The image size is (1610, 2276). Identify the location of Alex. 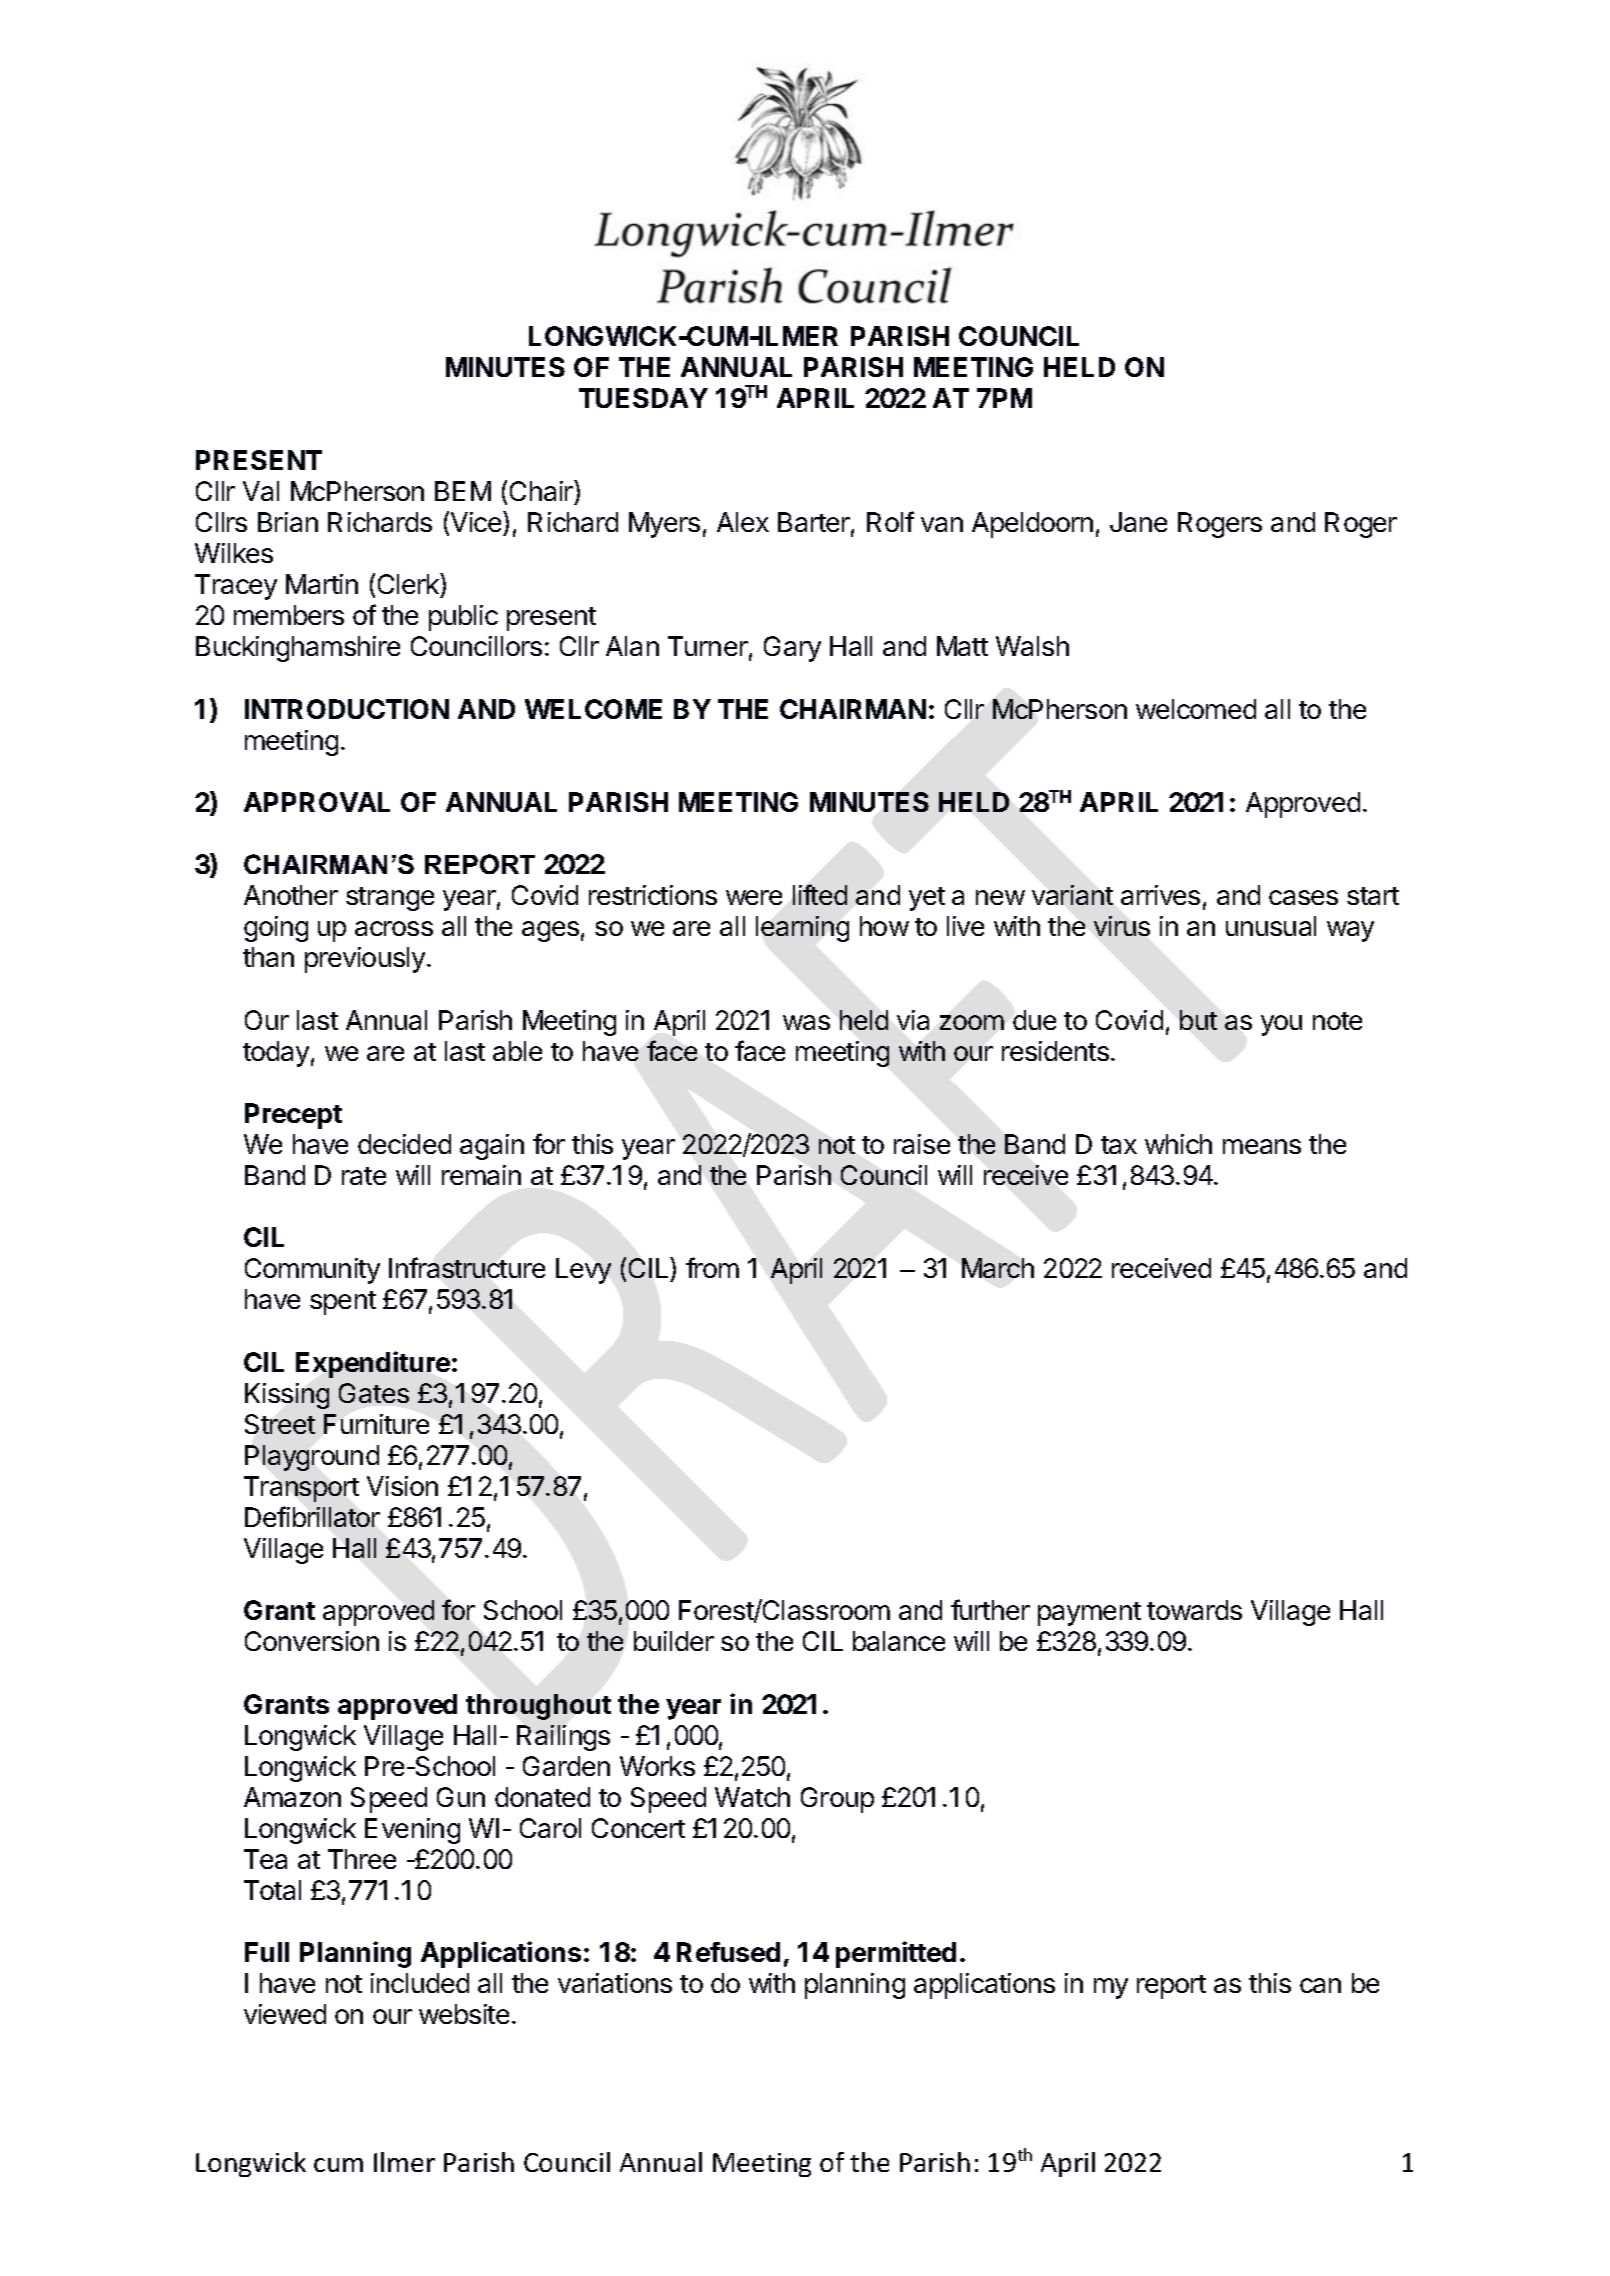
(743, 522).
